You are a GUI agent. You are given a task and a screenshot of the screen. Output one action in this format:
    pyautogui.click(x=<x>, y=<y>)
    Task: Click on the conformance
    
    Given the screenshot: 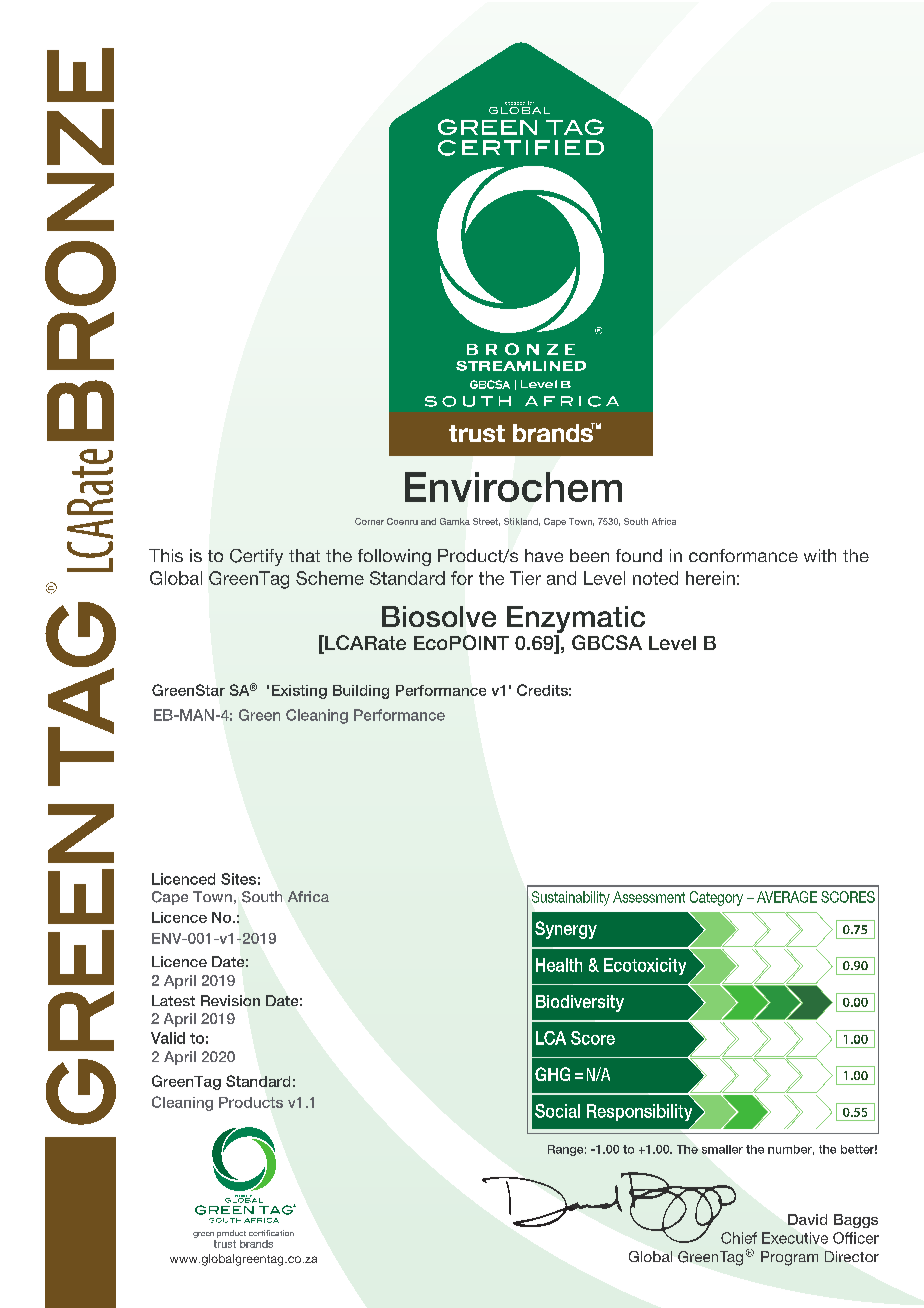 What is the action you would take?
    pyautogui.click(x=743, y=555)
